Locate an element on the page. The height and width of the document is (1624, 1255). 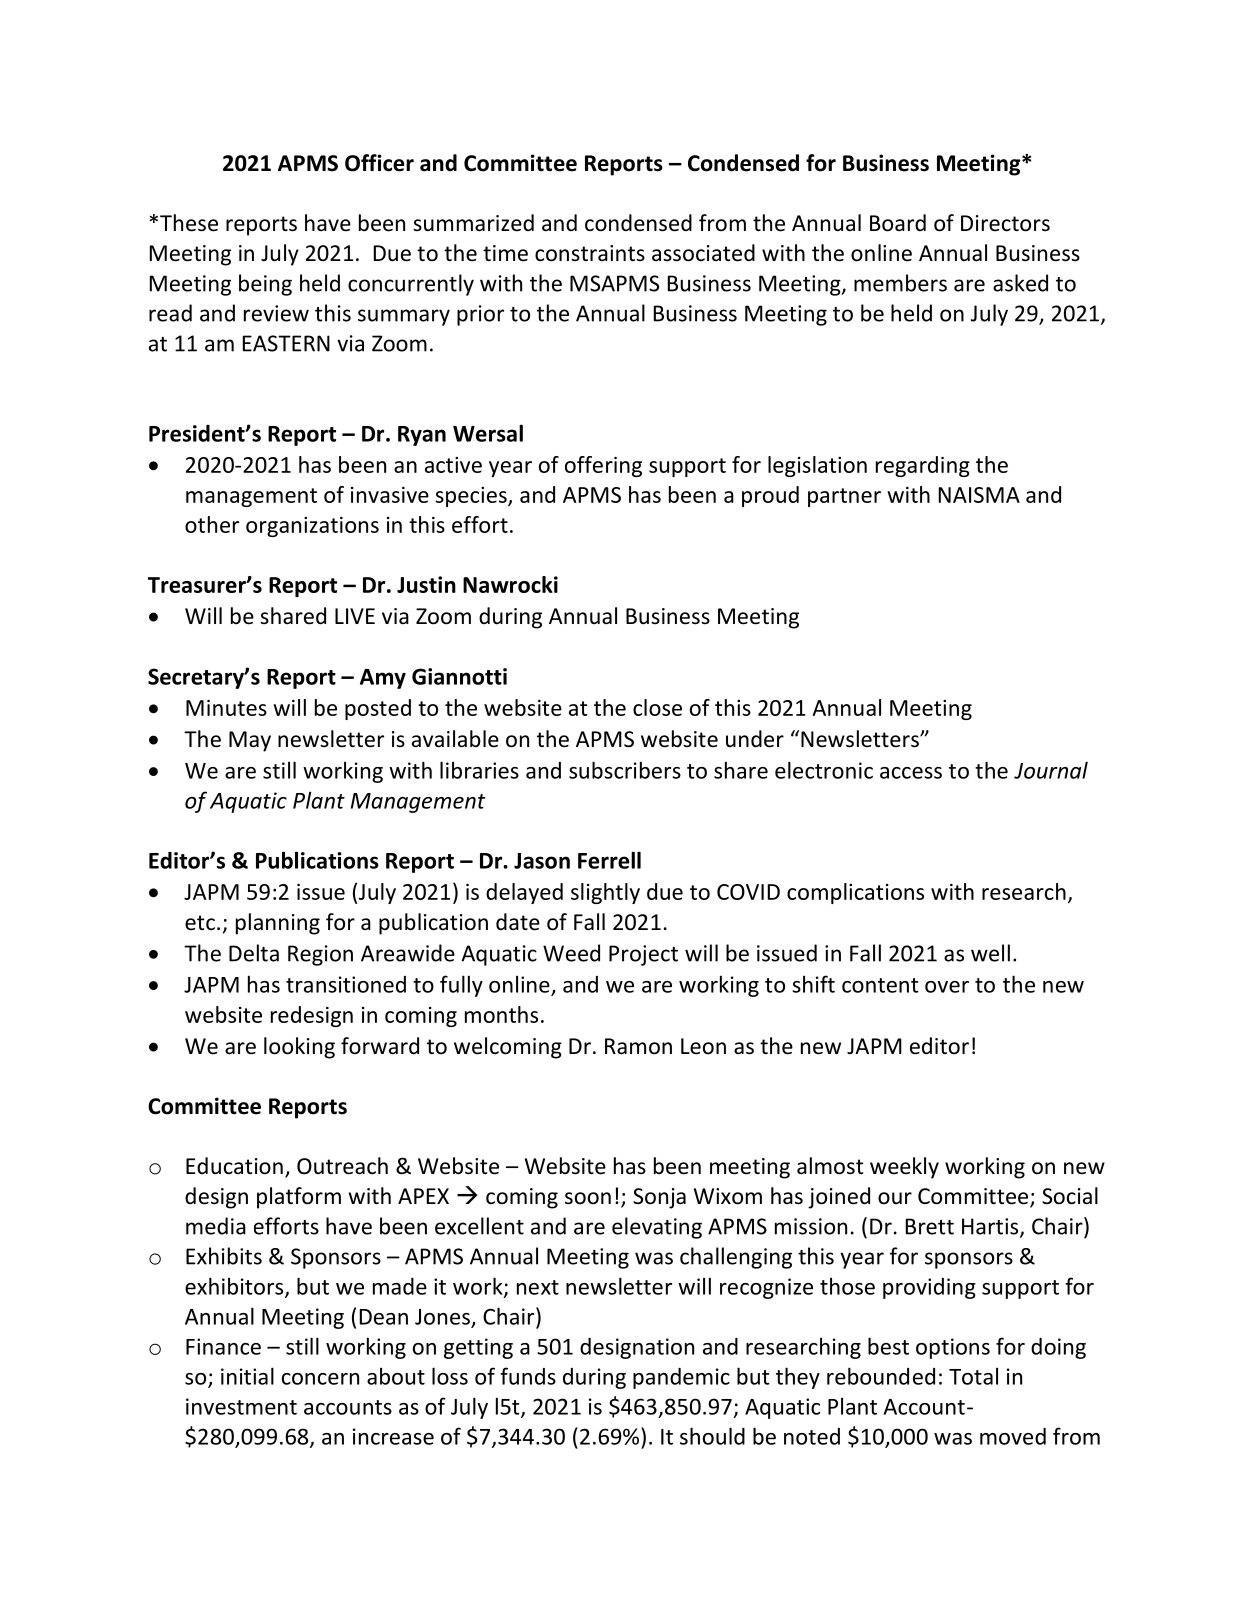
close is located at coordinates (657, 707).
